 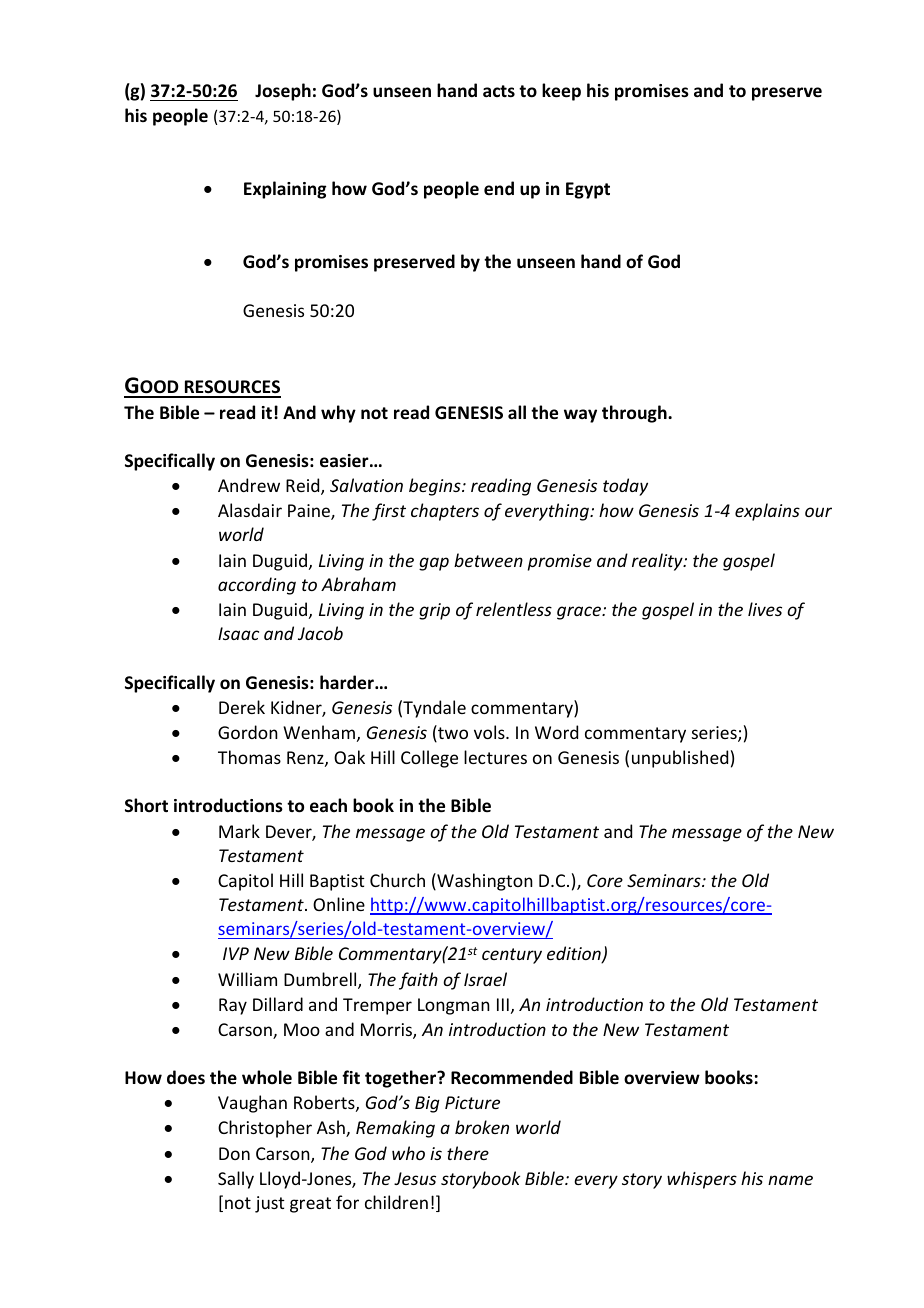 I want to click on Egypt, so click(x=588, y=190).
